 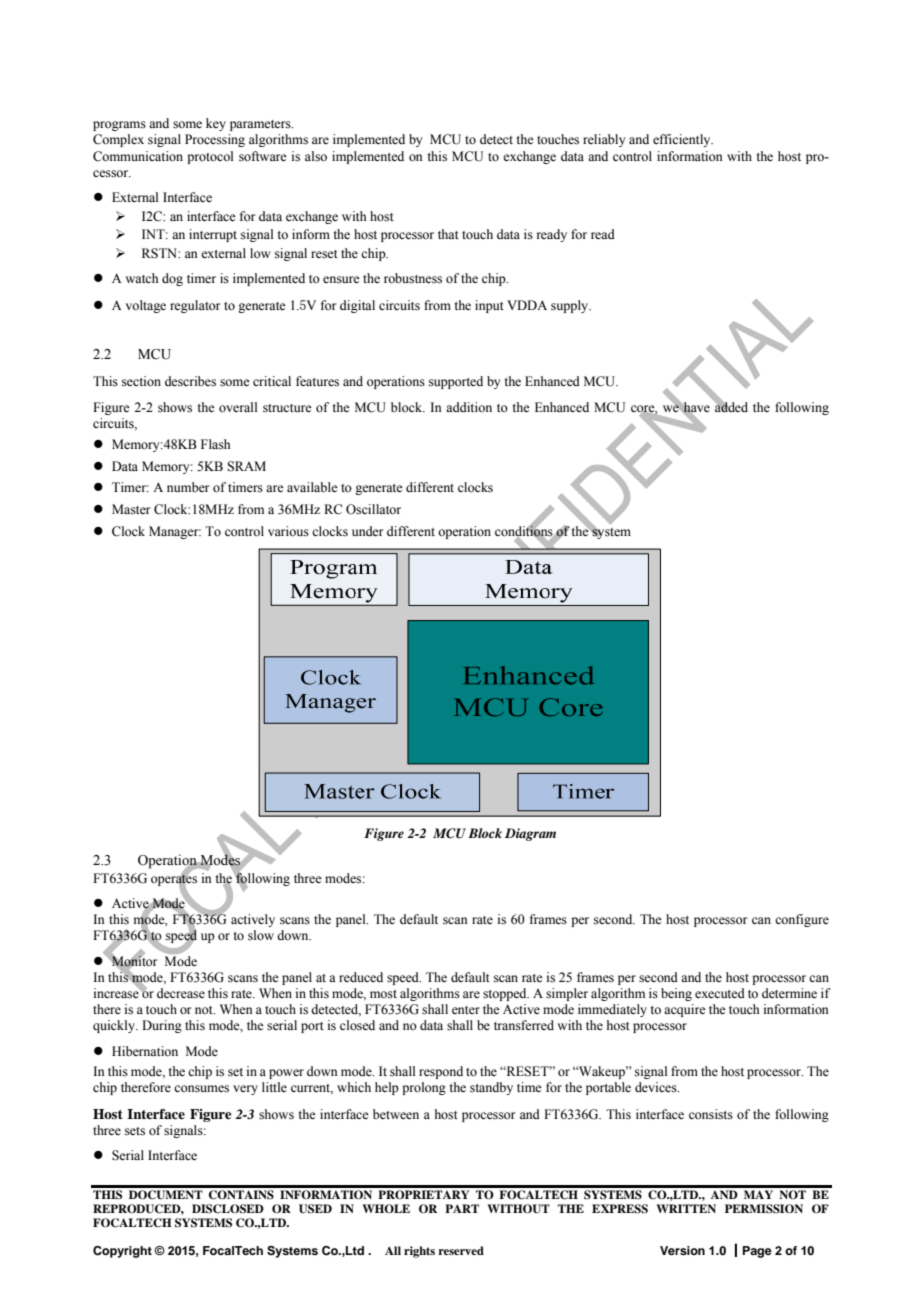 I want to click on Oscillator, so click(x=373, y=509).
